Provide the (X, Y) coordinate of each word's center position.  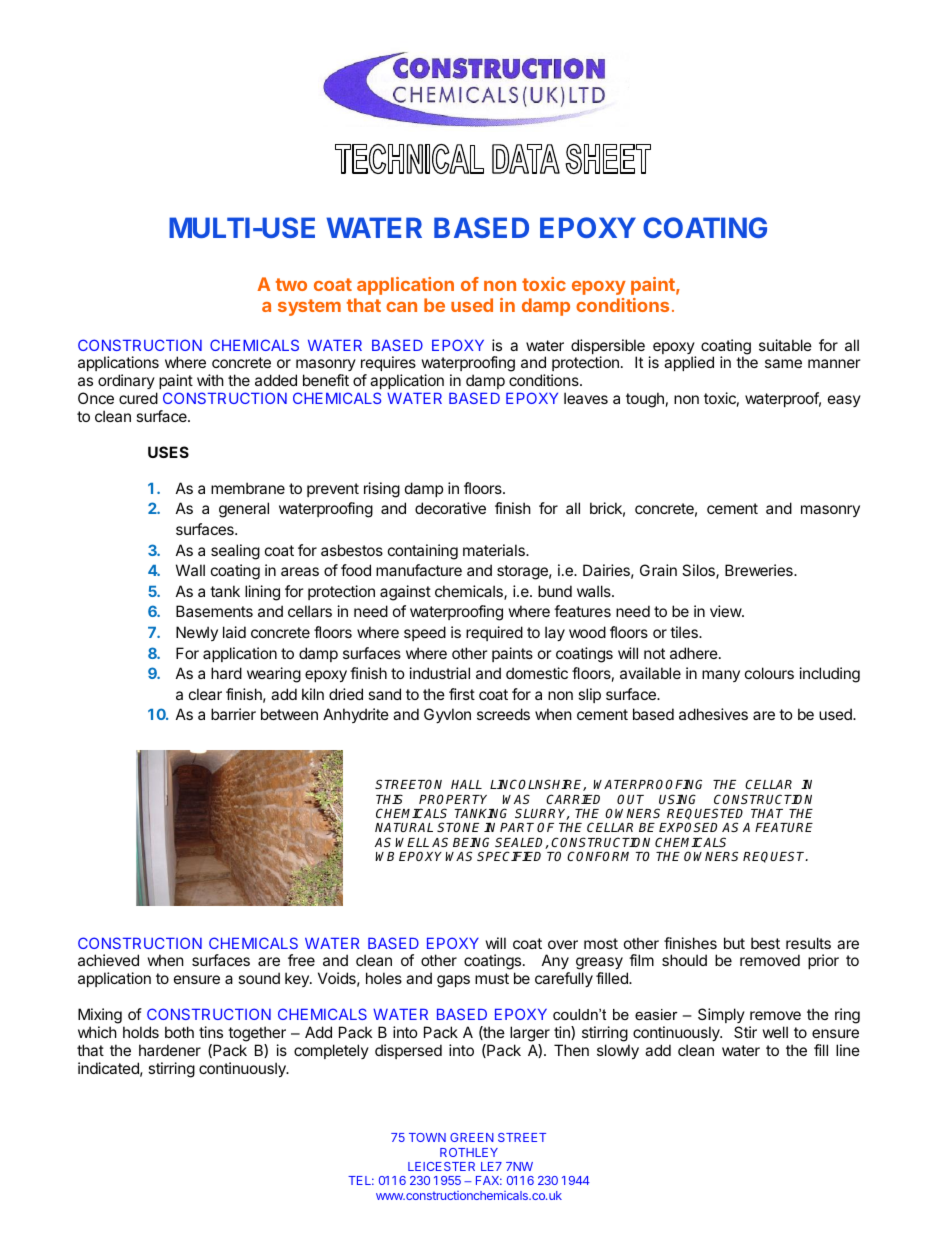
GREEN (472, 1137)
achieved (108, 960)
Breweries (760, 570)
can (401, 307)
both (179, 1032)
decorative (450, 508)
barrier (233, 714)
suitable (785, 345)
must (492, 978)
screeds (503, 714)
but (734, 943)
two (291, 284)
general (244, 510)
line (848, 1050)
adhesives (713, 714)
